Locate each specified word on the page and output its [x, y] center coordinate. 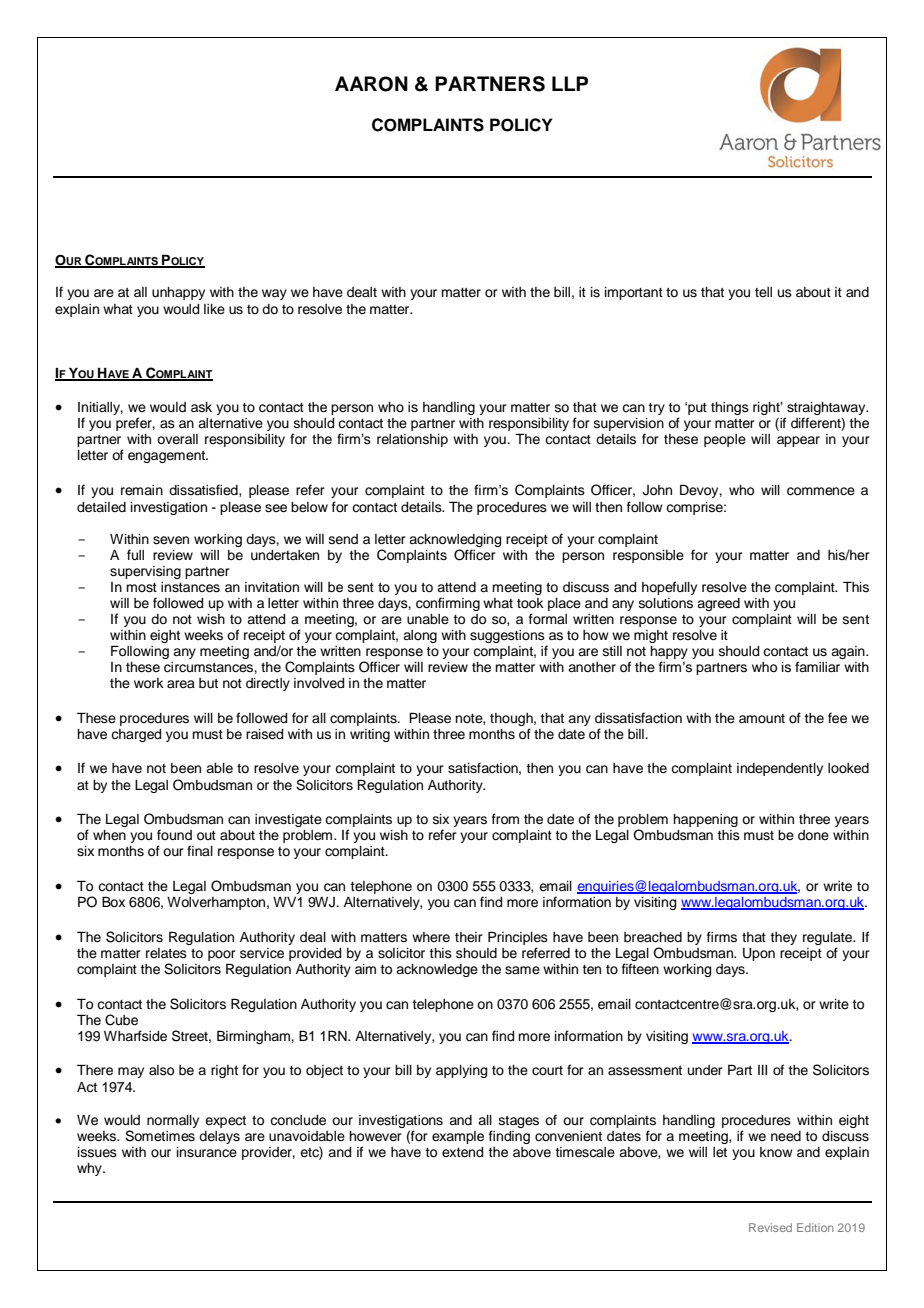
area [181, 684]
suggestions [507, 636]
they [784, 938]
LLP [570, 83]
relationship [412, 440]
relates [166, 953]
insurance [207, 1152]
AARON [371, 84]
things [730, 408]
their [469, 937]
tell [763, 292]
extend [462, 1152]
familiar [817, 666]
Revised [770, 1227]
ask [201, 407]
